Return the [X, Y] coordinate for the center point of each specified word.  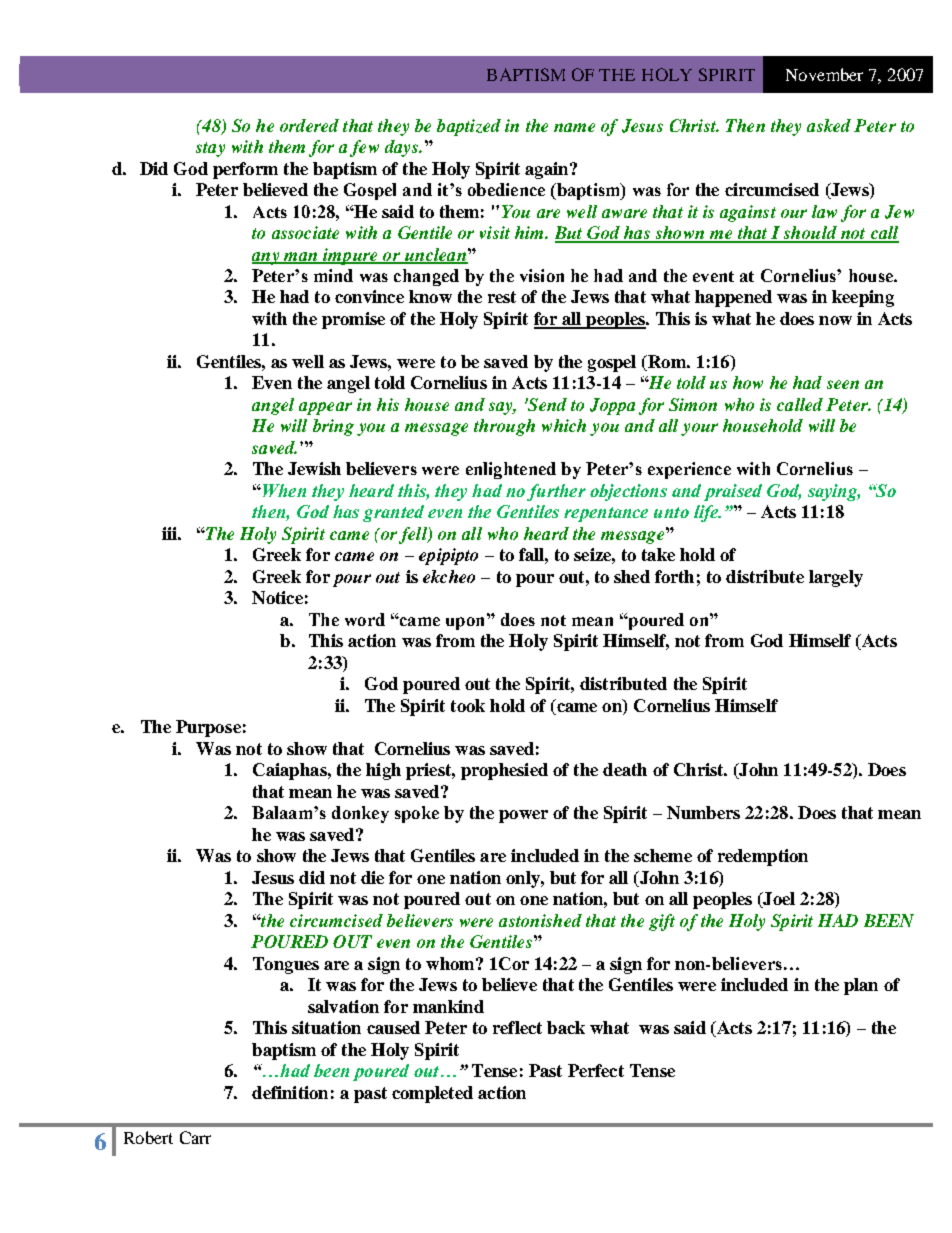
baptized [469, 127]
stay [210, 149]
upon [467, 622]
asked [829, 125]
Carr [195, 1137]
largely [836, 578]
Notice [277, 597]
